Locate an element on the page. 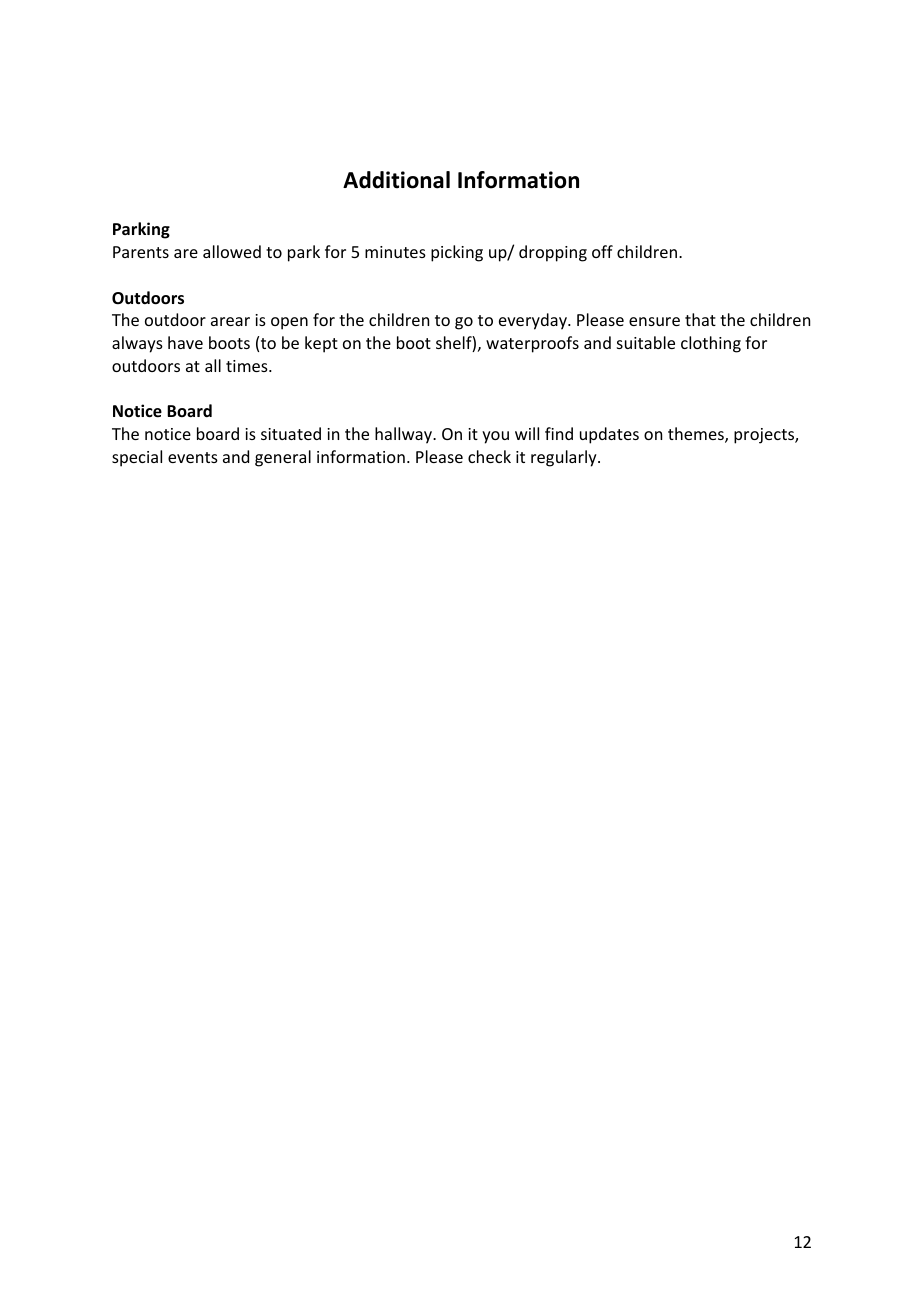 The width and height of the document is (924, 1308). times is located at coordinates (248, 366).
